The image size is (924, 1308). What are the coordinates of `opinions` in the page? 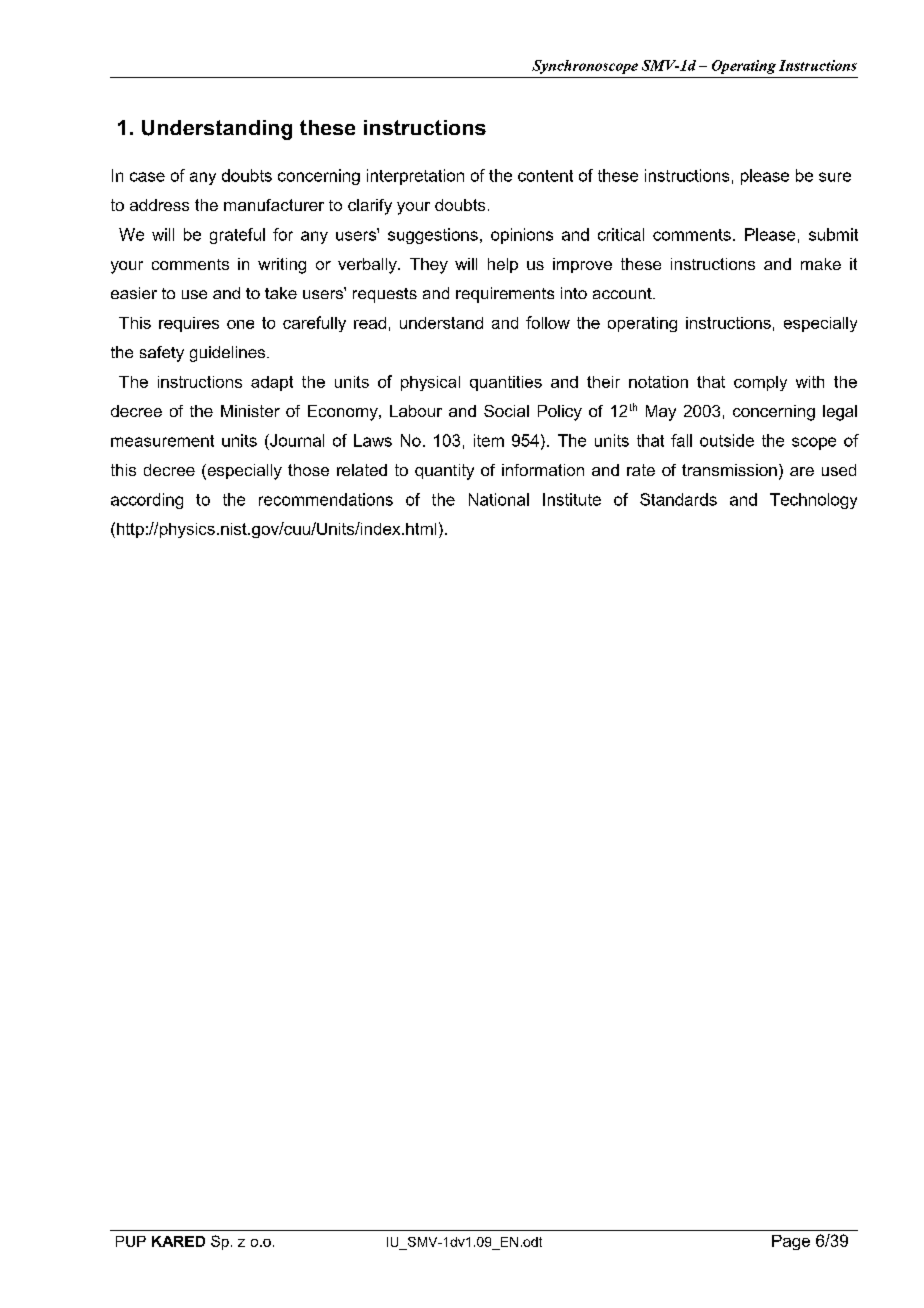 It's located at (522, 236).
